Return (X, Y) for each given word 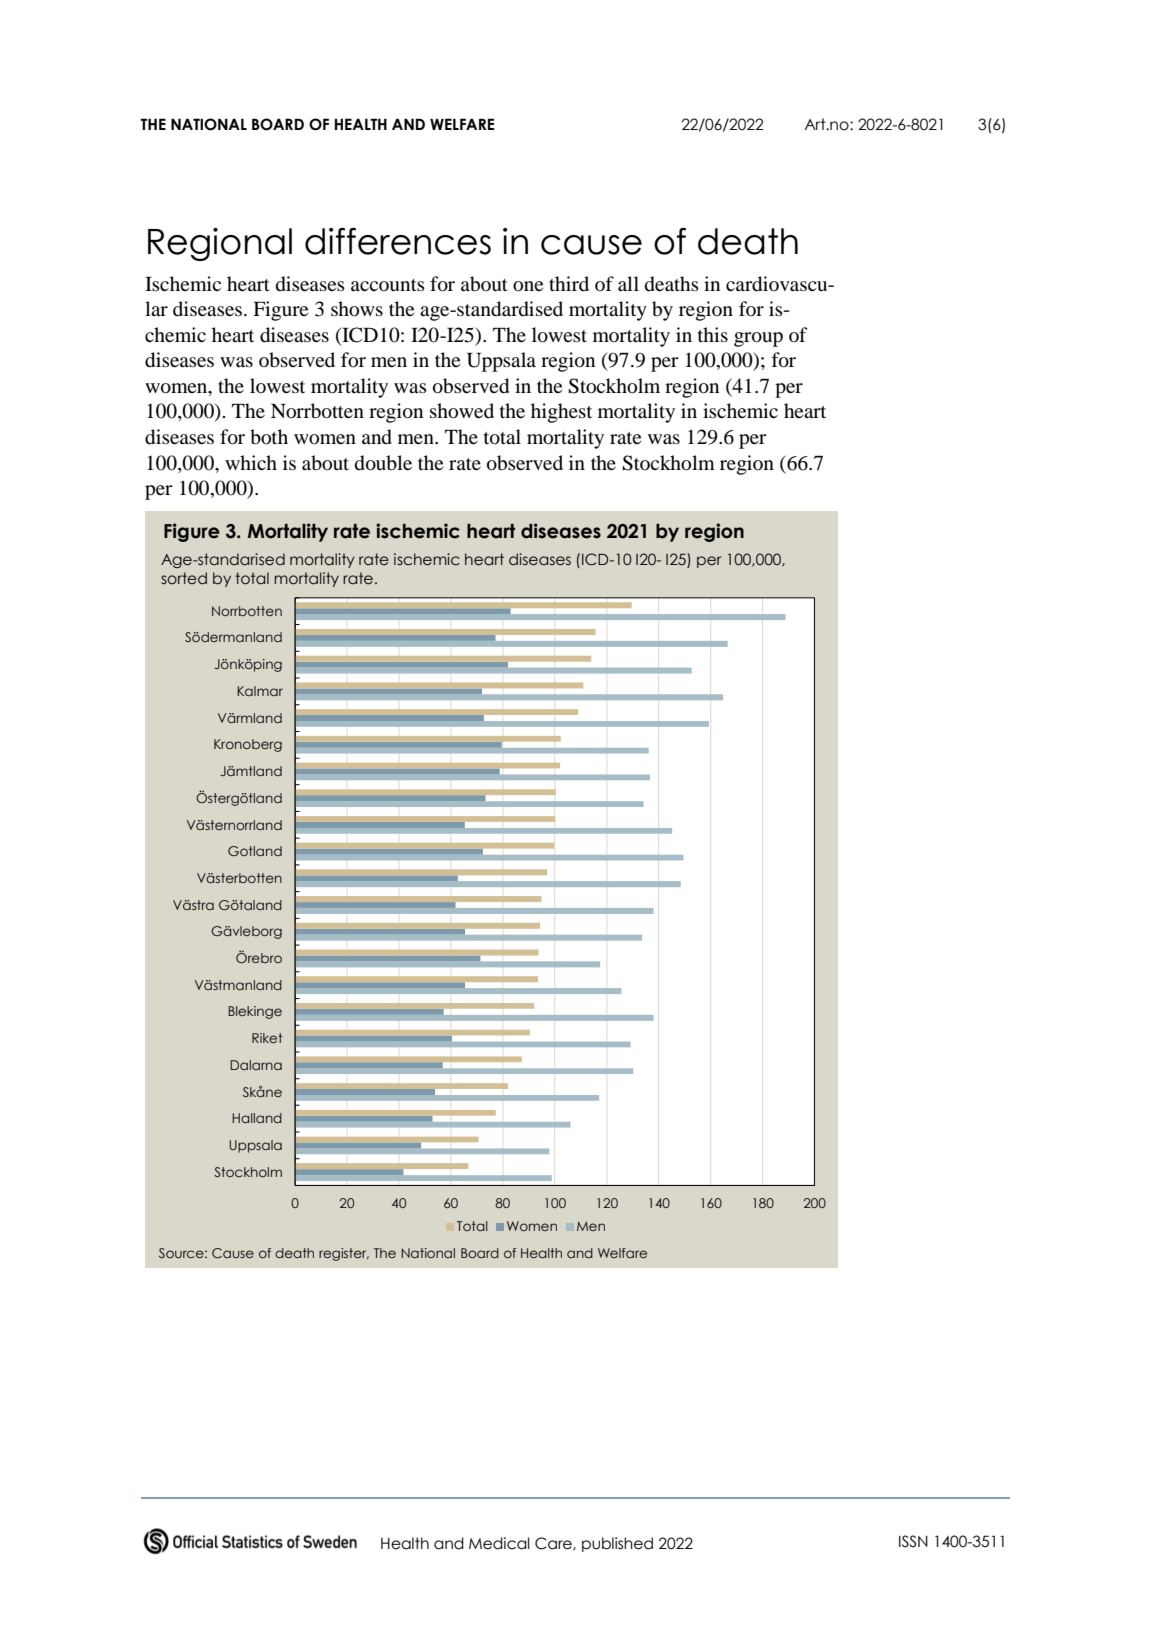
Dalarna (256, 1065)
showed (462, 411)
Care (554, 1544)
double (383, 463)
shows (357, 309)
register (344, 1254)
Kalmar (260, 691)
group (758, 339)
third (569, 283)
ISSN (913, 1541)
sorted (184, 578)
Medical (499, 1543)
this (713, 334)
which (251, 462)
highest (561, 413)
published (617, 1544)
